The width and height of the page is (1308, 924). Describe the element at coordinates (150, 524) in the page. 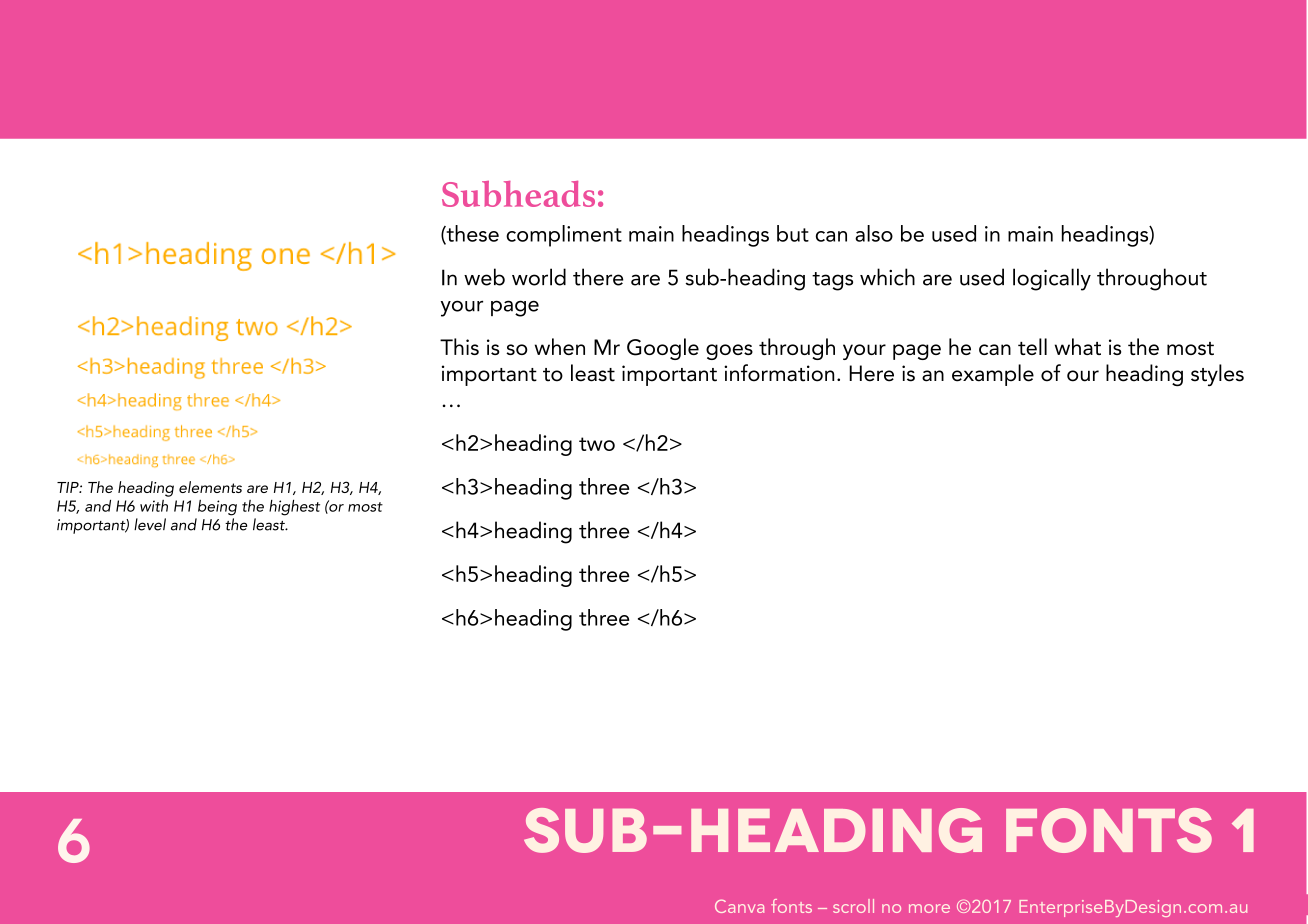

I see `level` at that location.
